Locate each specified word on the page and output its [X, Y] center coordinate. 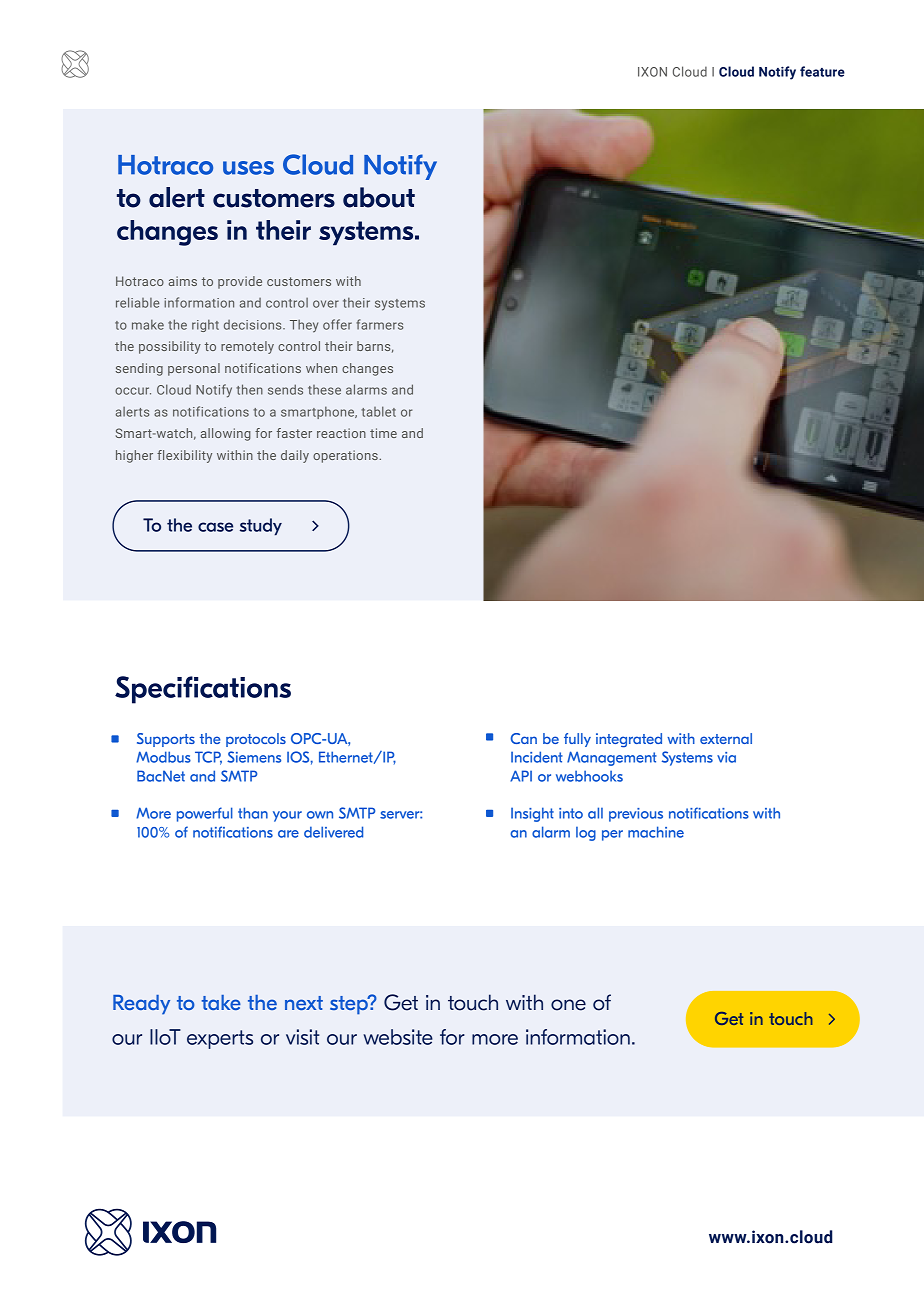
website [398, 1037]
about [379, 197]
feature [822, 71]
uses [248, 168]
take [221, 1002]
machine [656, 832]
